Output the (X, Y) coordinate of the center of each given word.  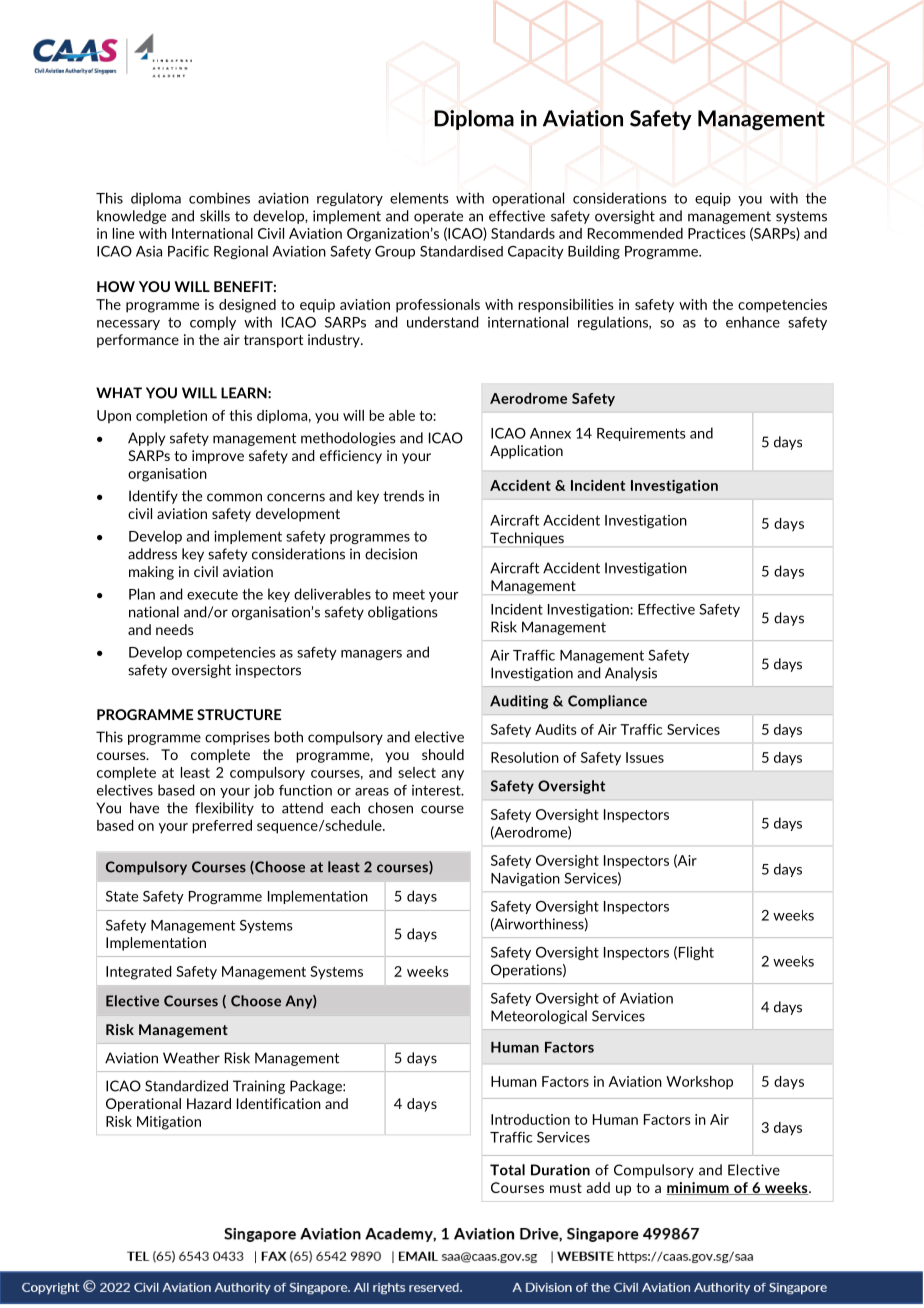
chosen (390, 808)
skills (215, 216)
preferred (222, 827)
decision (391, 554)
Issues (645, 757)
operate (438, 217)
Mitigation (169, 1123)
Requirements (641, 434)
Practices (717, 233)
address (152, 554)
